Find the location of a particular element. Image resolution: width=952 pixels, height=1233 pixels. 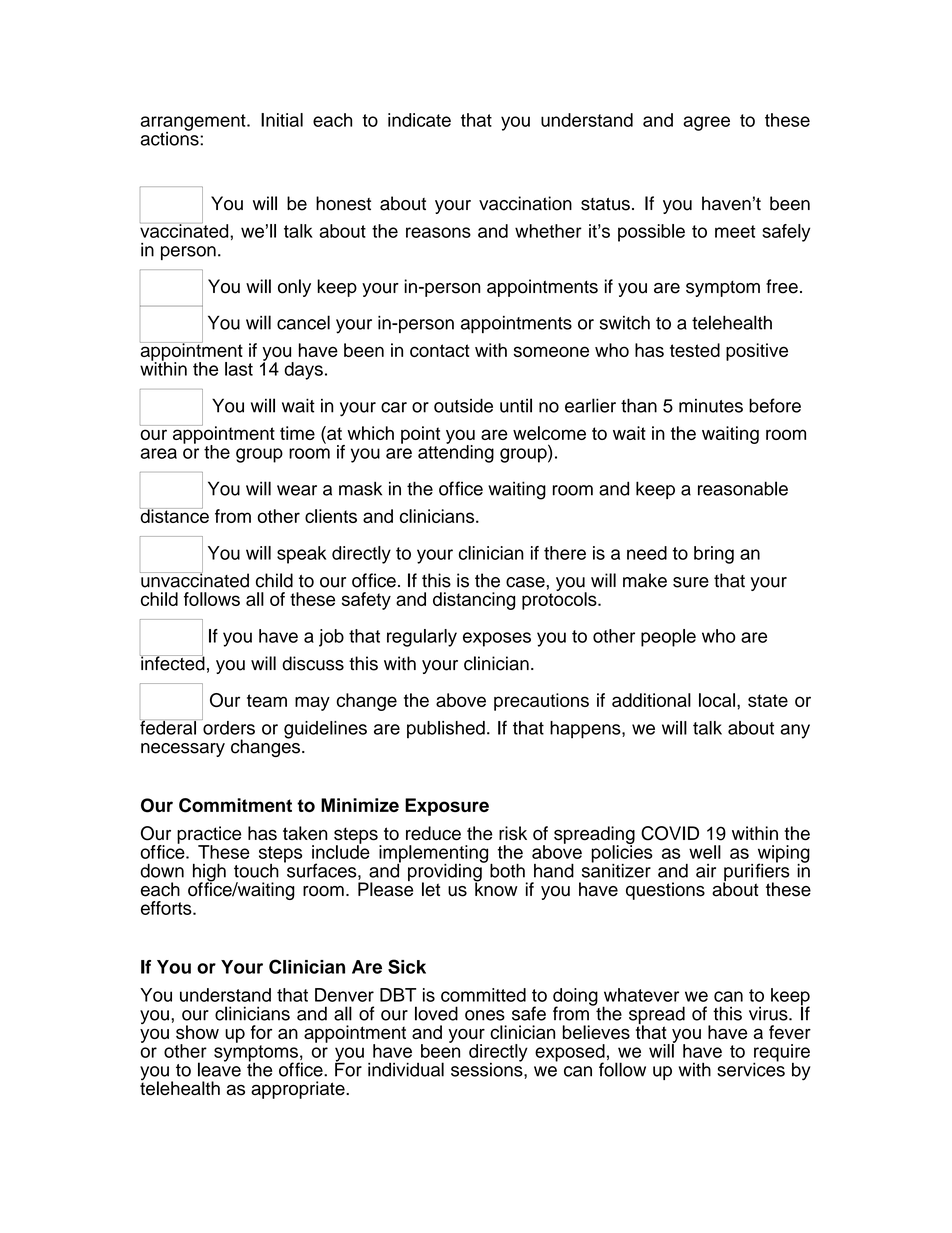

well is located at coordinates (705, 852).
